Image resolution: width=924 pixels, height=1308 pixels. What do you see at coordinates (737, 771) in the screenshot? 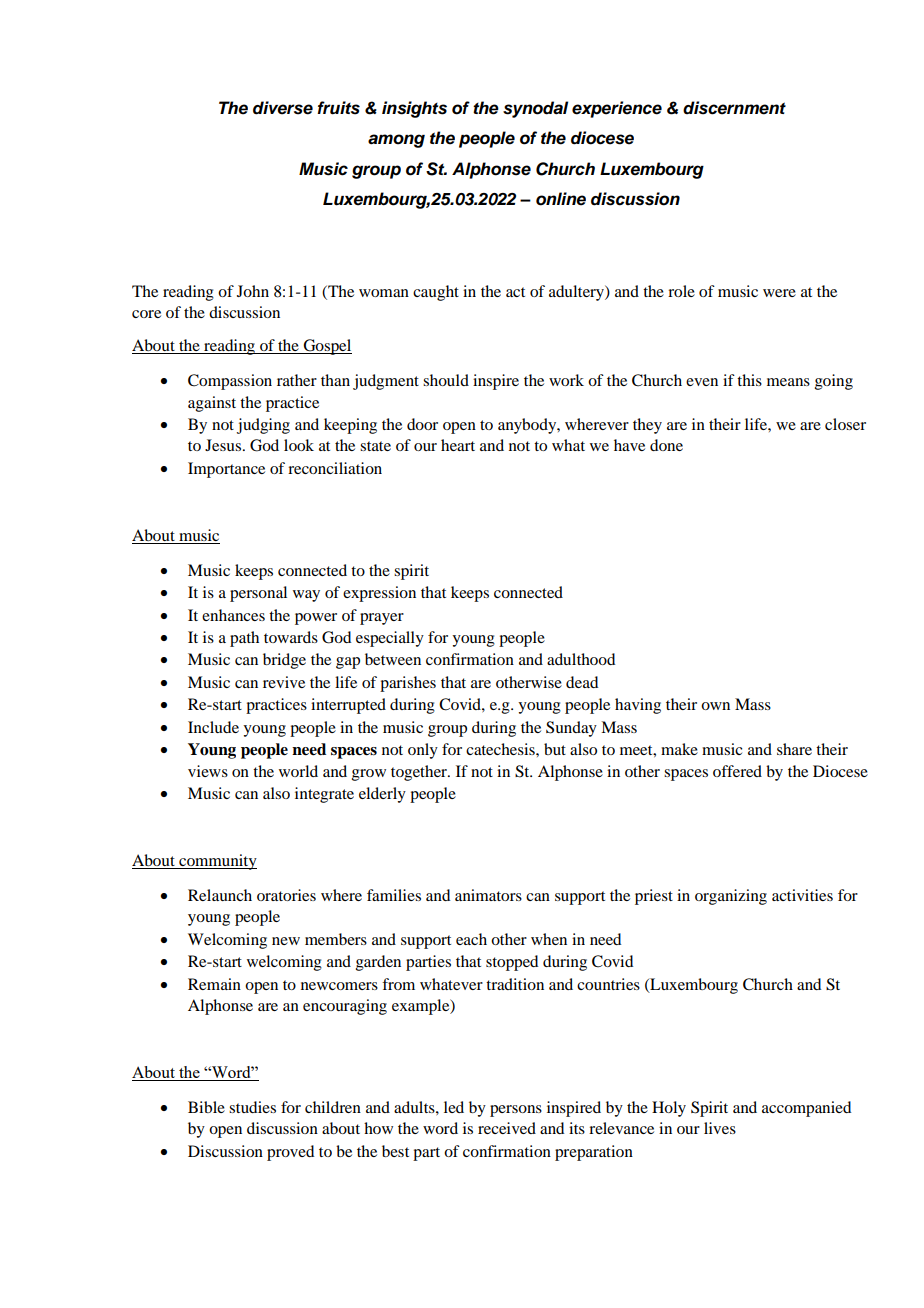
I see `offered` at bounding box center [737, 771].
